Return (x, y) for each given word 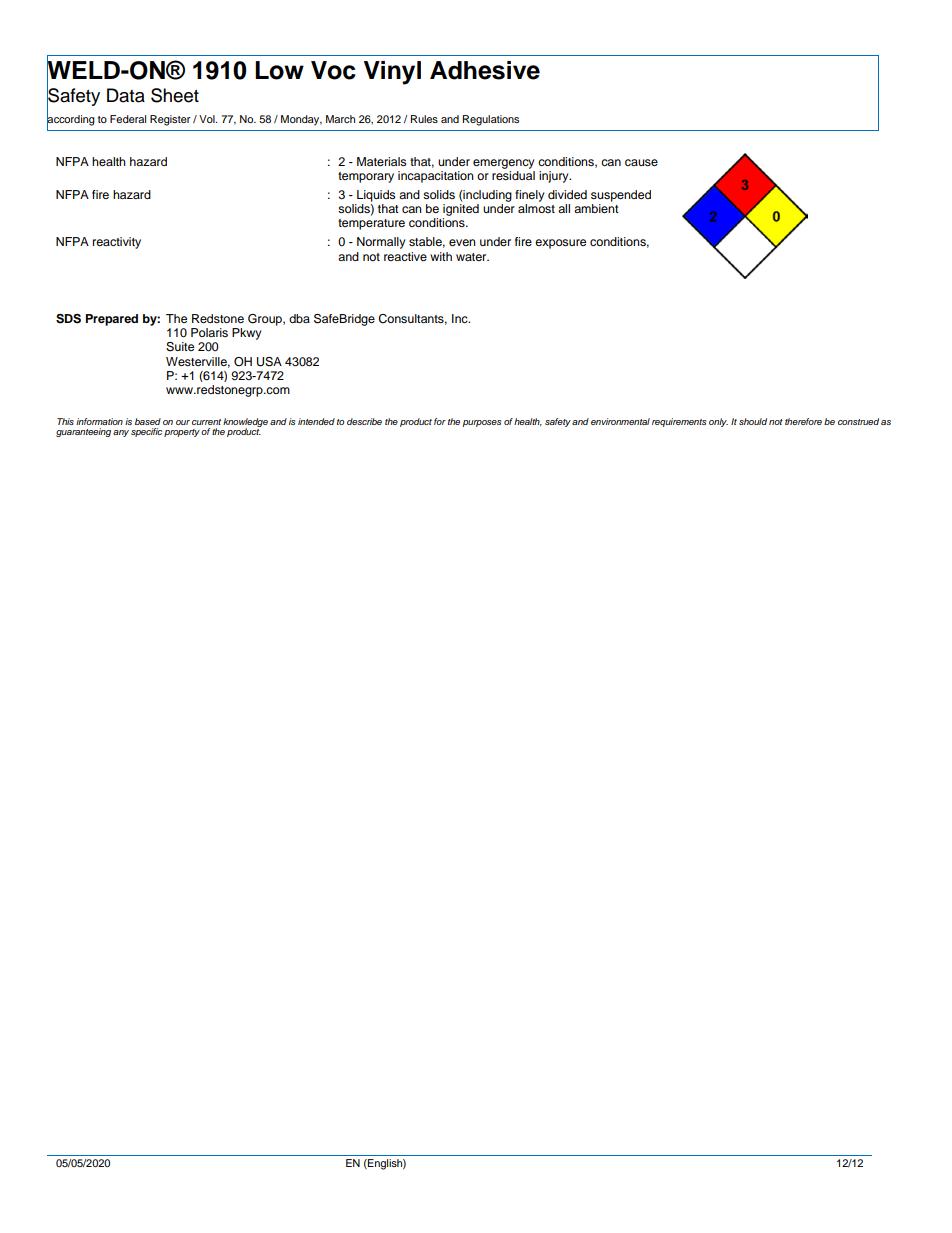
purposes (481, 423)
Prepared (112, 320)
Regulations (491, 120)
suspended (621, 196)
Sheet (175, 95)
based (148, 421)
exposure (560, 244)
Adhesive (485, 70)
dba (299, 318)
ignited (461, 210)
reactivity (117, 243)
